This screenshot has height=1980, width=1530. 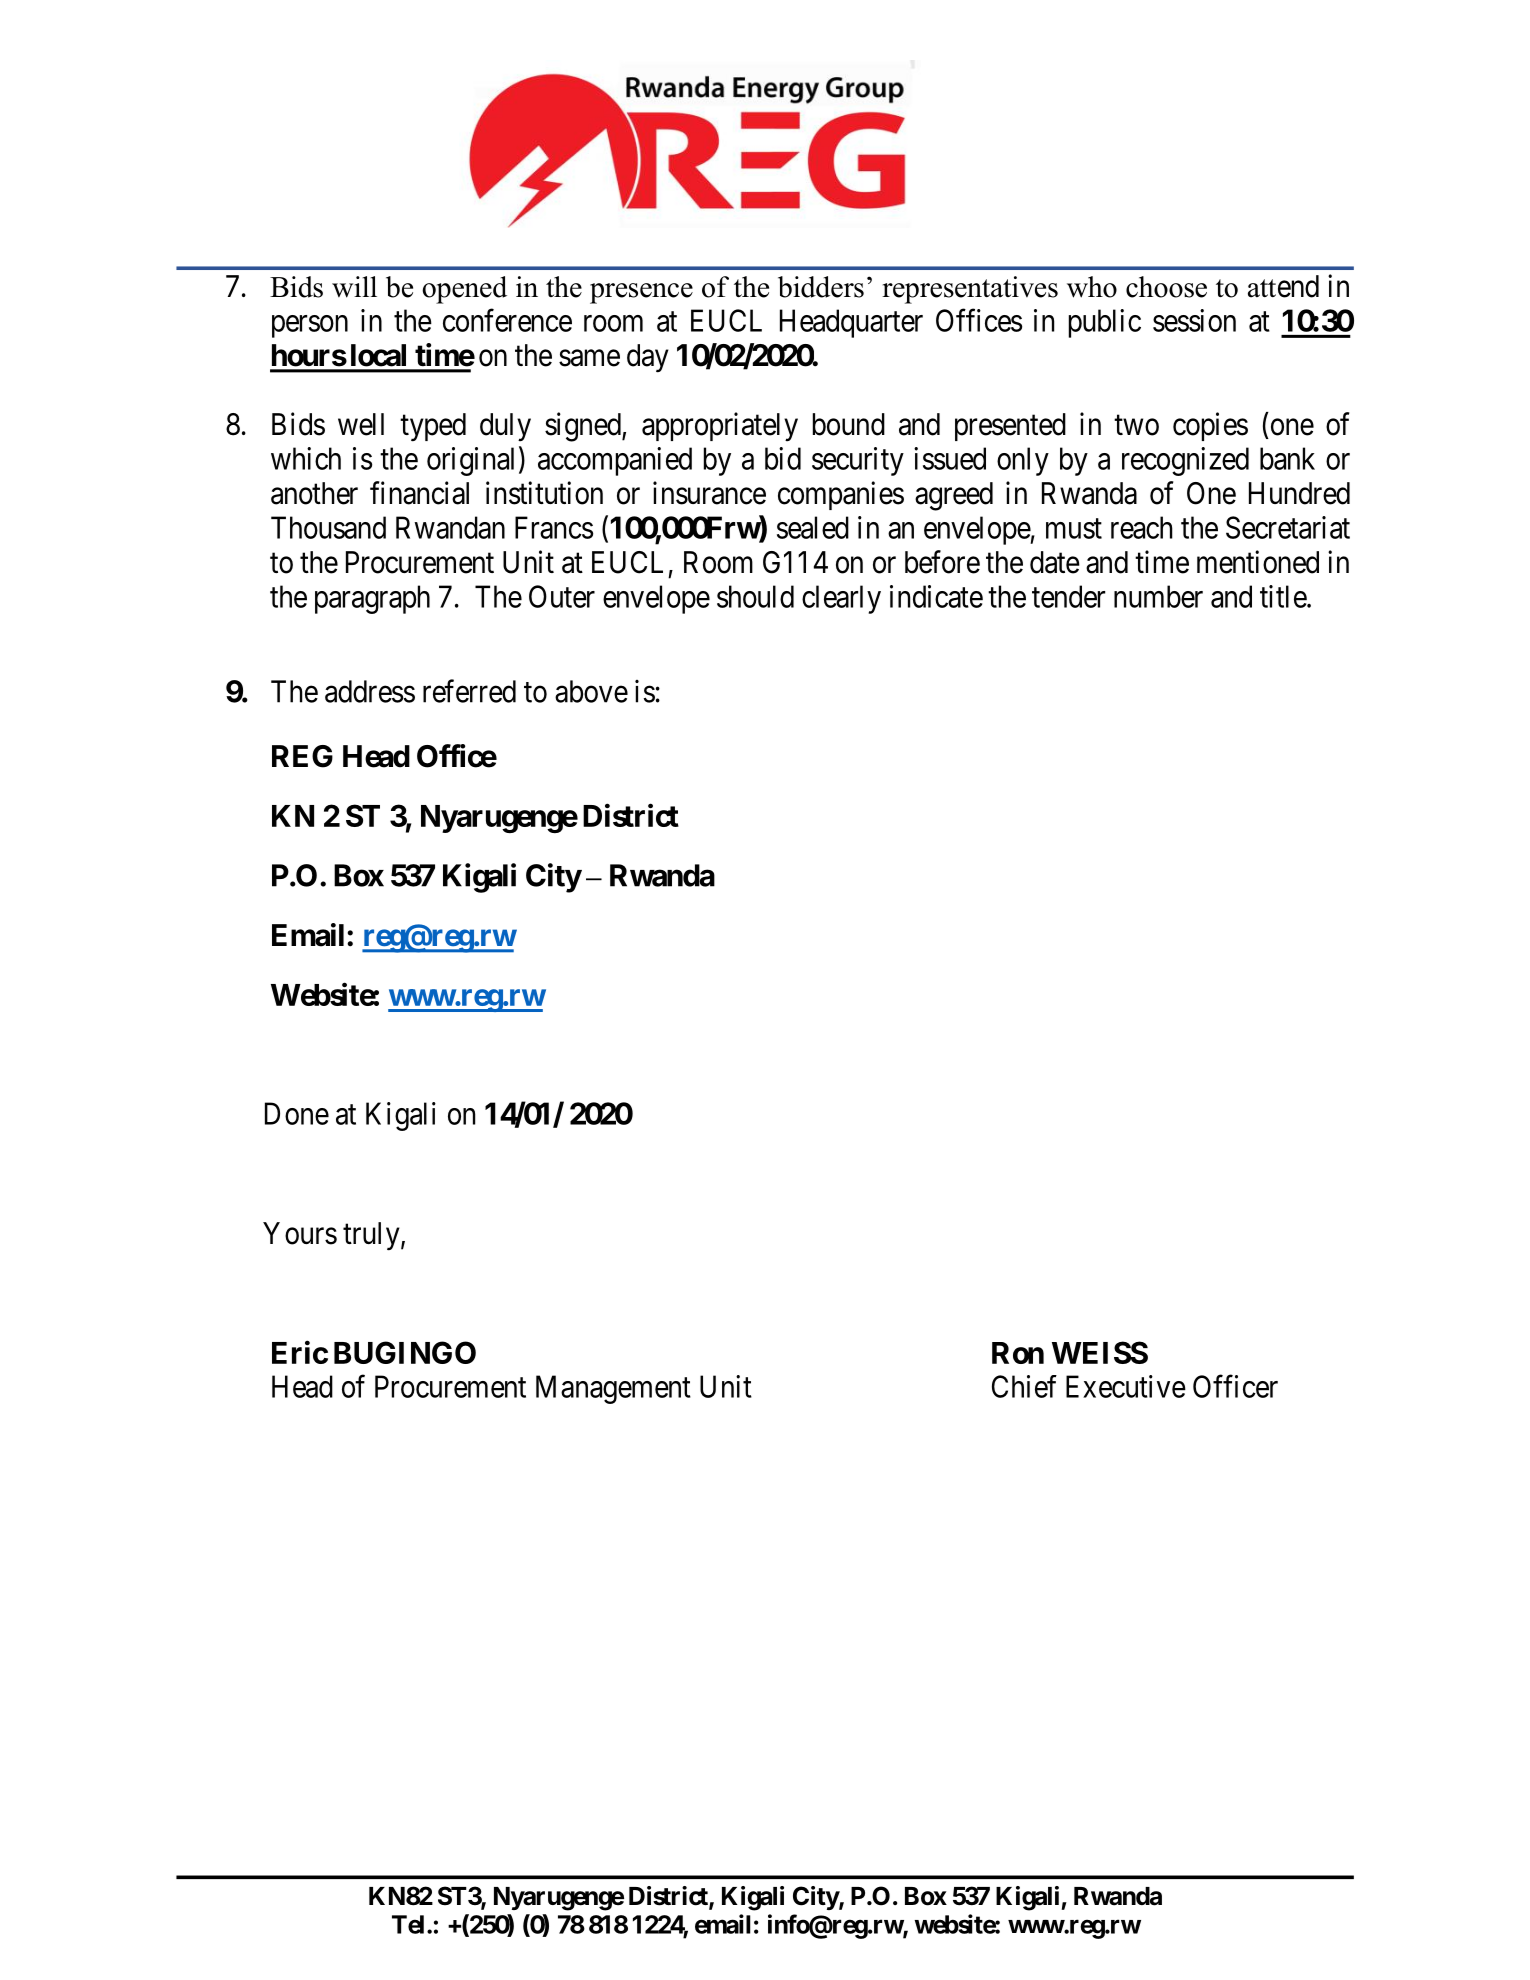 What do you see at coordinates (1194, 320) in the screenshot?
I see `session` at bounding box center [1194, 320].
